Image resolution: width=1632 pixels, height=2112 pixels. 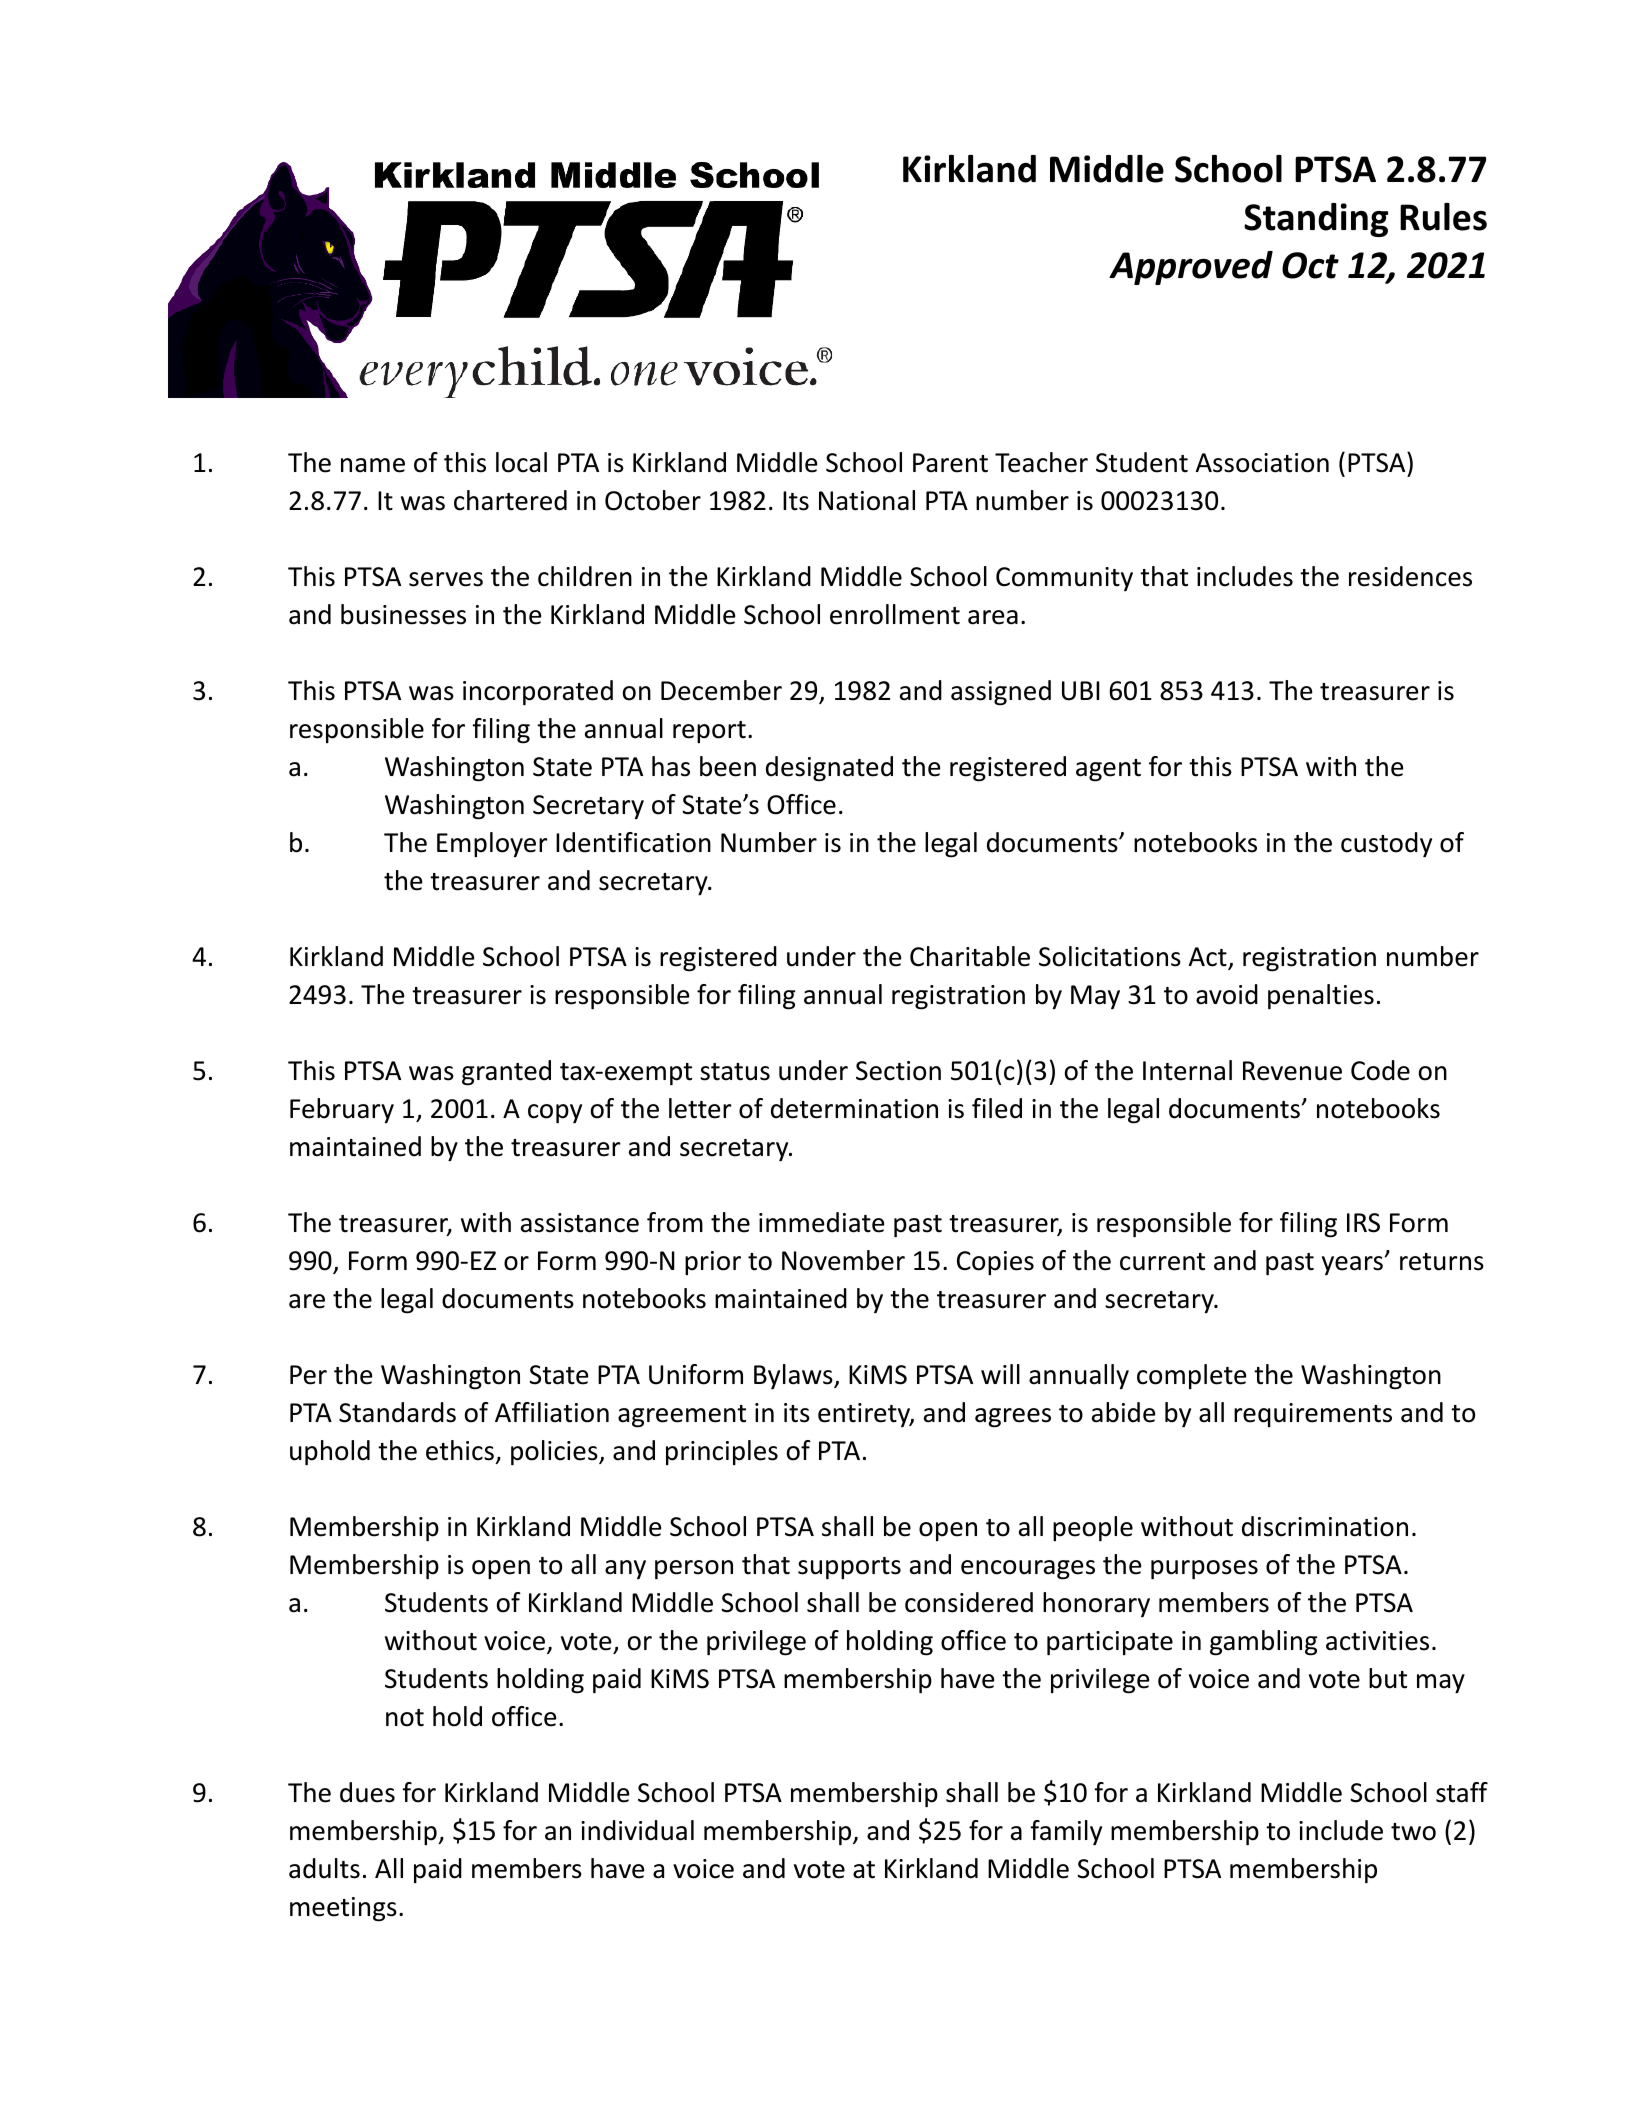 I want to click on Standing, so click(x=1316, y=220).
